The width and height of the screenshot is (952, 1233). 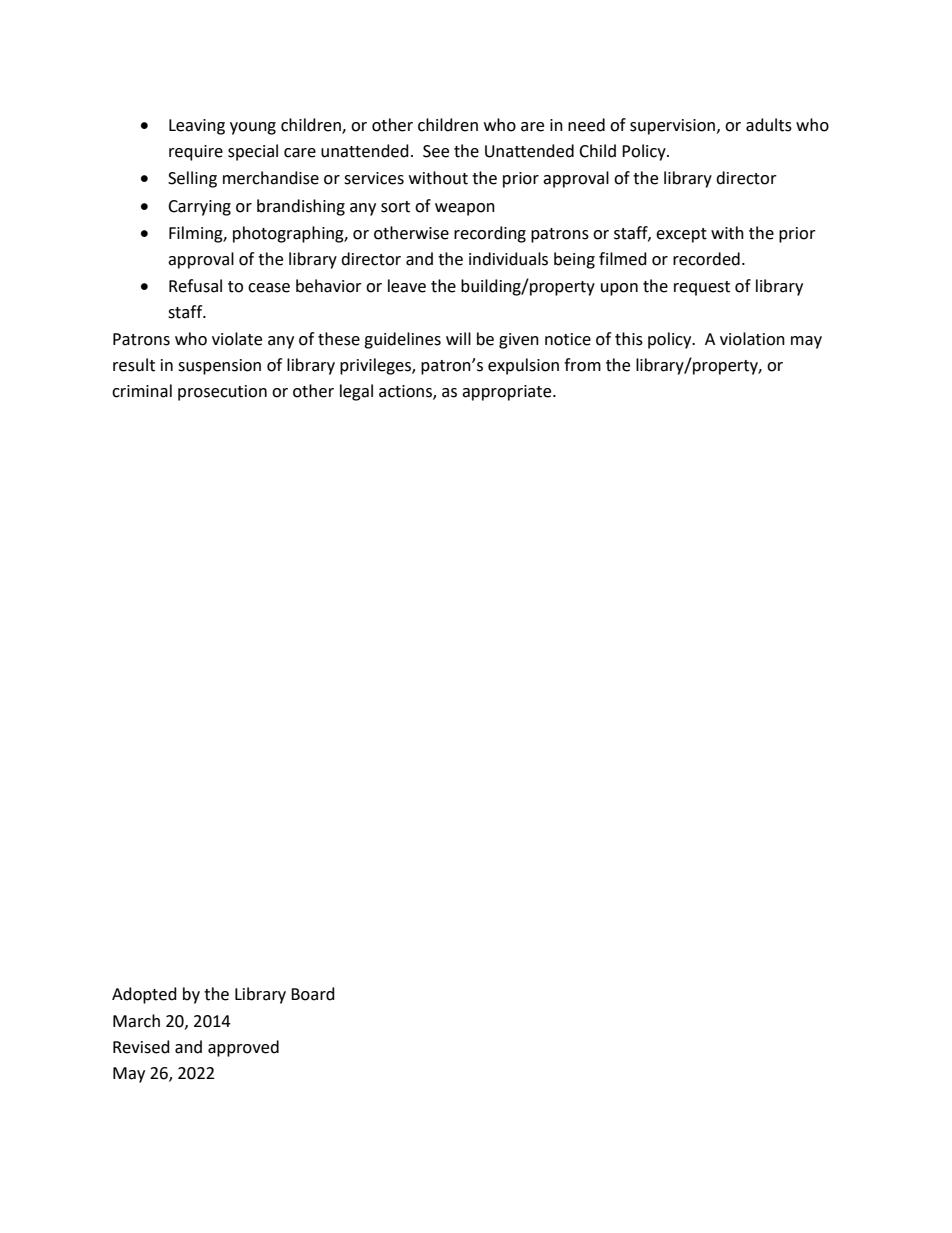 What do you see at coordinates (196, 153) in the screenshot?
I see `require` at bounding box center [196, 153].
